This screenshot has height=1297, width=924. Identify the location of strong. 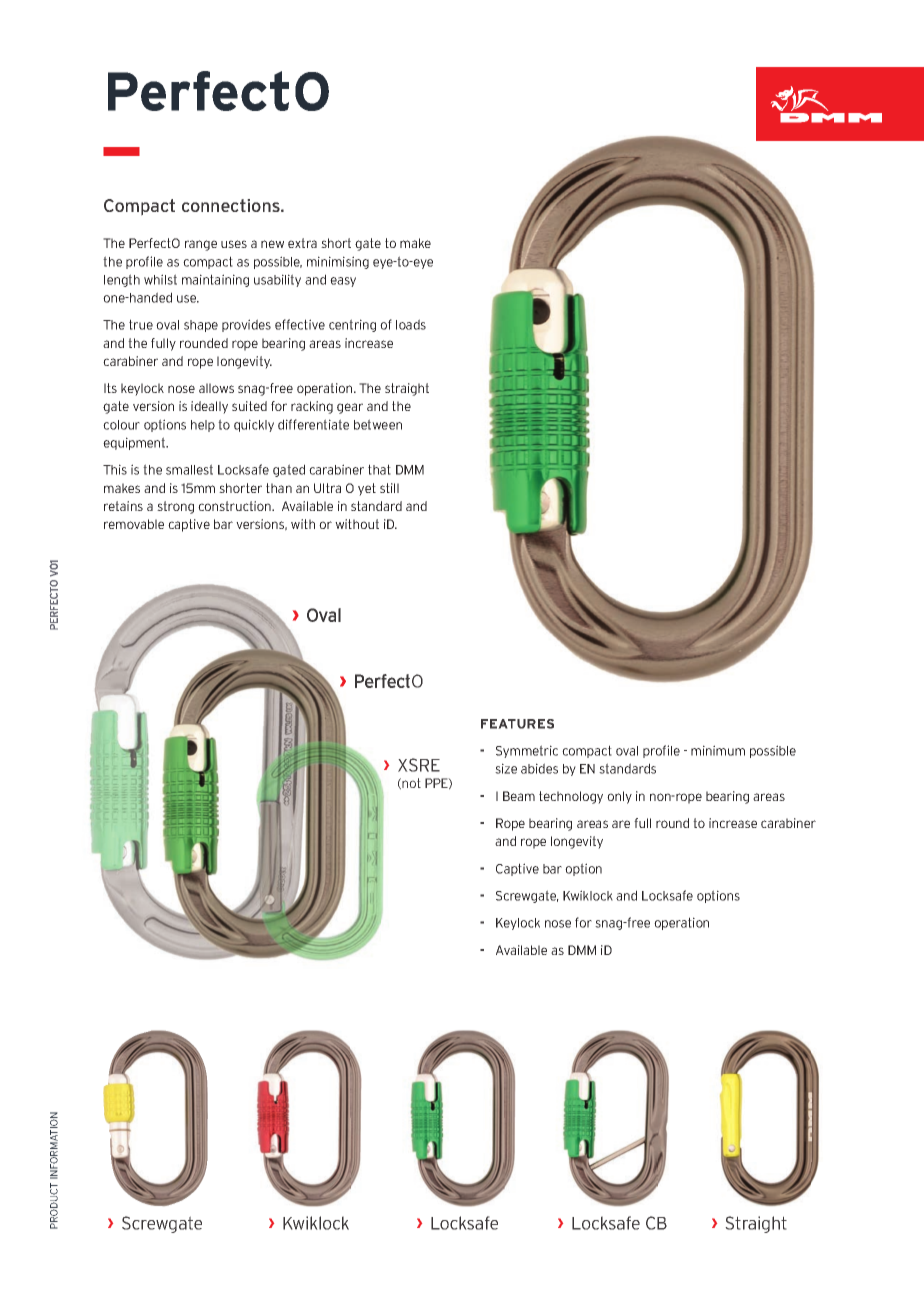
(175, 507).
